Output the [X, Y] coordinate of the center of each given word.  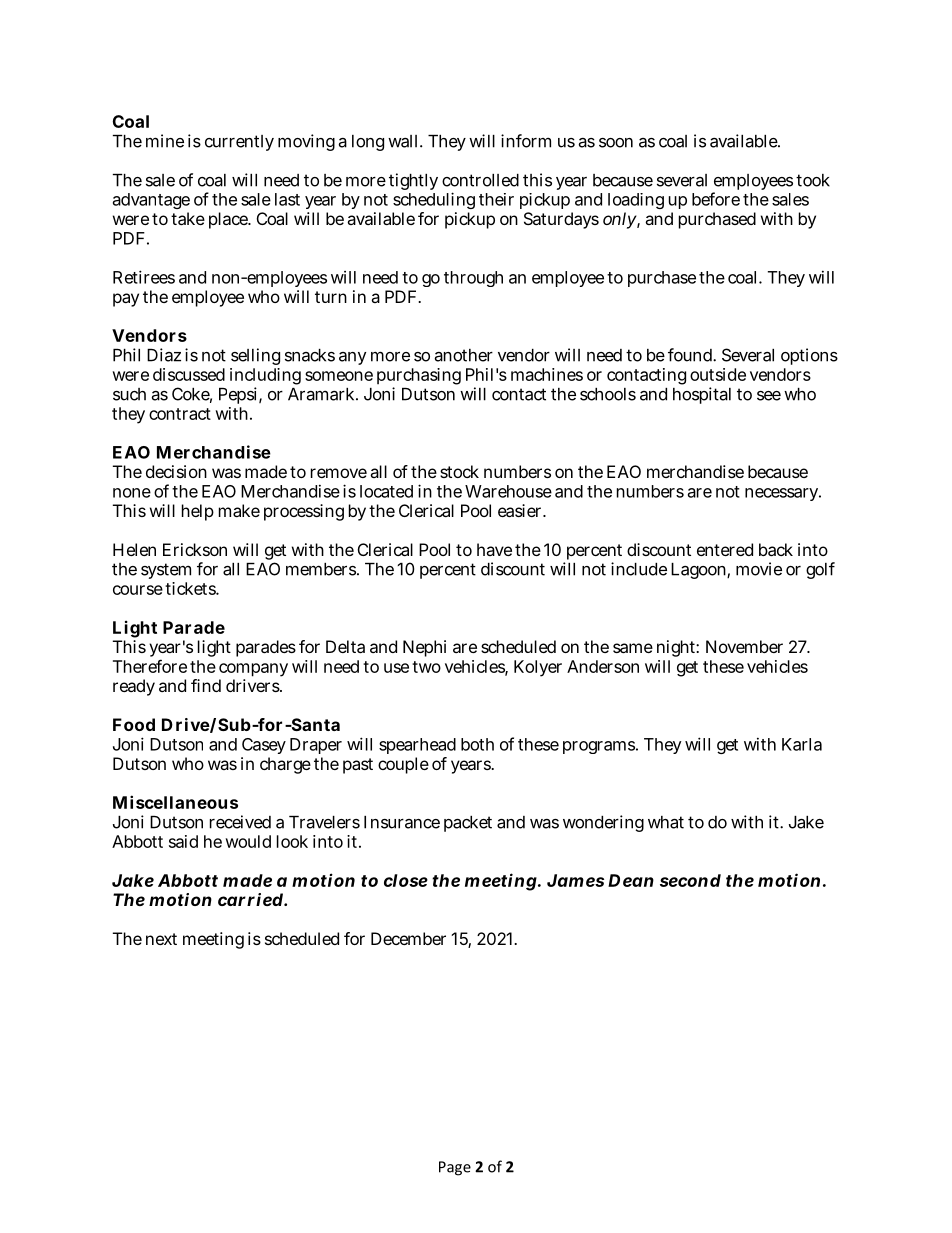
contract [180, 414]
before [716, 199]
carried [251, 899]
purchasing [419, 378]
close [406, 880]
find [206, 685]
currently [239, 143]
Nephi [424, 648]
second [690, 880]
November [744, 646]
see [769, 396]
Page [455, 1168]
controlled [480, 180]
